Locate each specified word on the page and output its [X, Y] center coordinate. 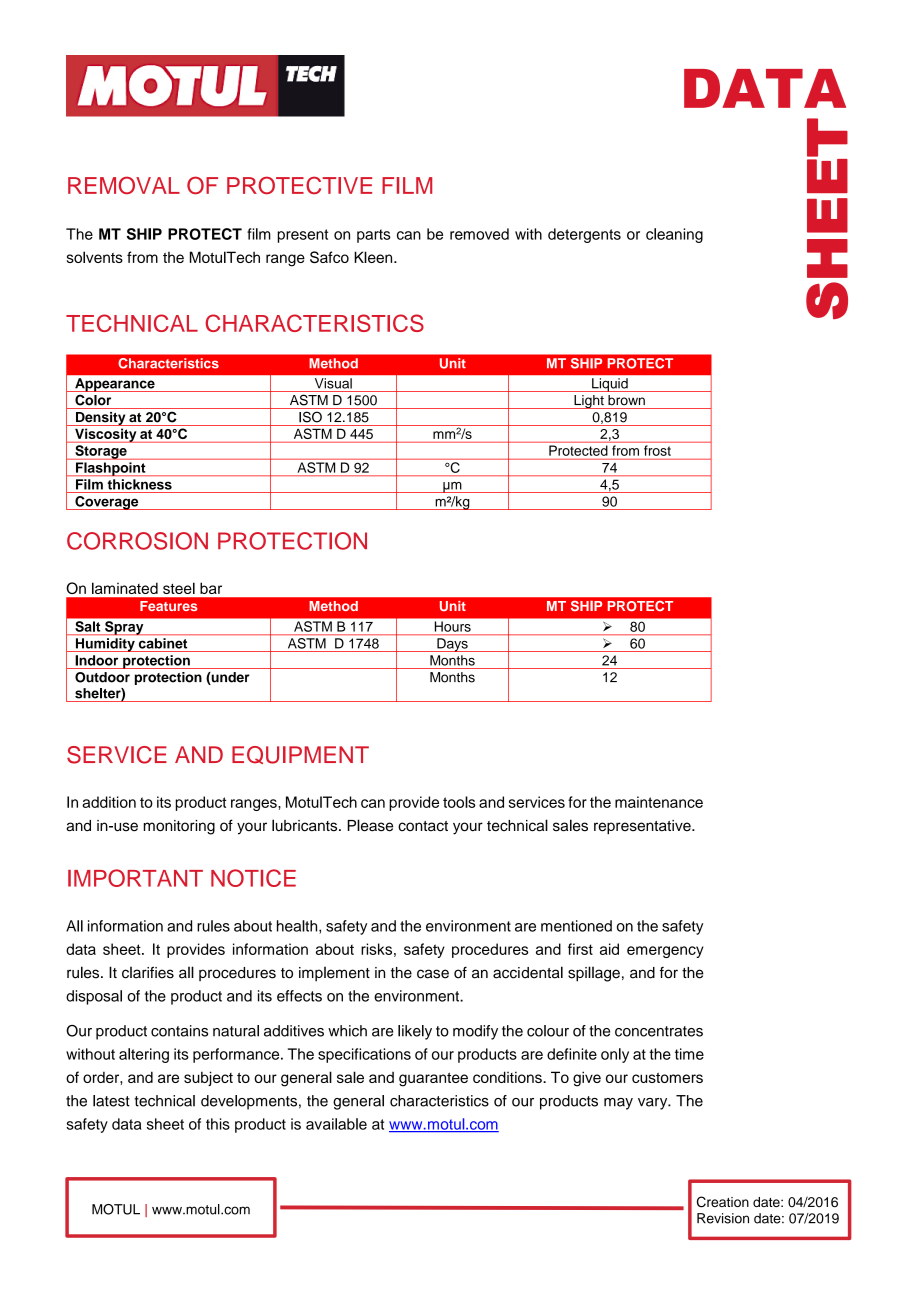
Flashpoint [110, 469]
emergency [665, 952]
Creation [723, 1202]
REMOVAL [124, 185]
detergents [584, 235]
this [218, 1124]
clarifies [148, 972]
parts [374, 236]
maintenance [659, 802]
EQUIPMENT [300, 755]
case [433, 974]
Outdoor [102, 677]
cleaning [674, 235]
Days [452, 645]
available [336, 1124]
